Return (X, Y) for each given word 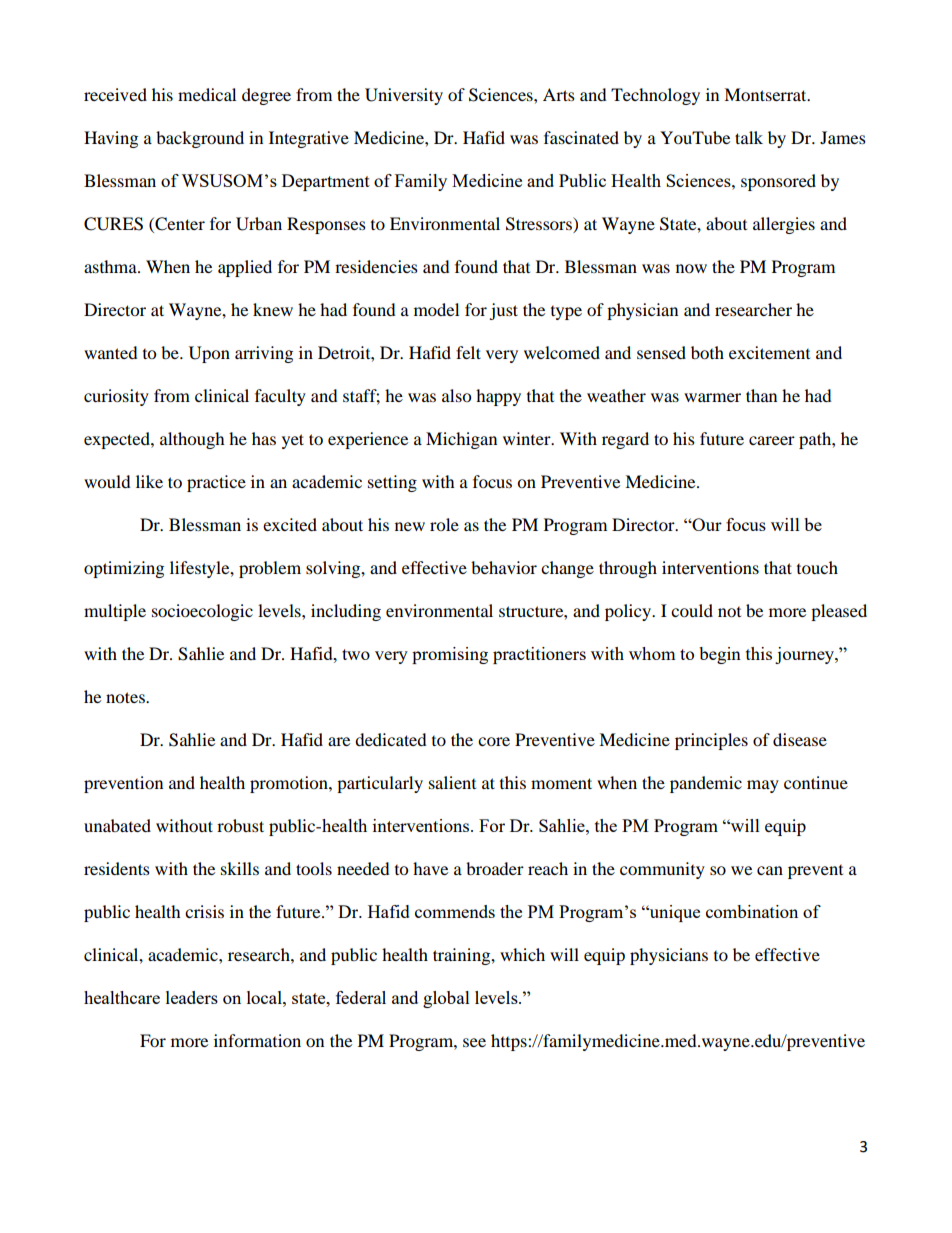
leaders (192, 997)
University (404, 96)
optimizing (124, 569)
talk (749, 137)
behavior (504, 567)
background (200, 139)
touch (817, 567)
